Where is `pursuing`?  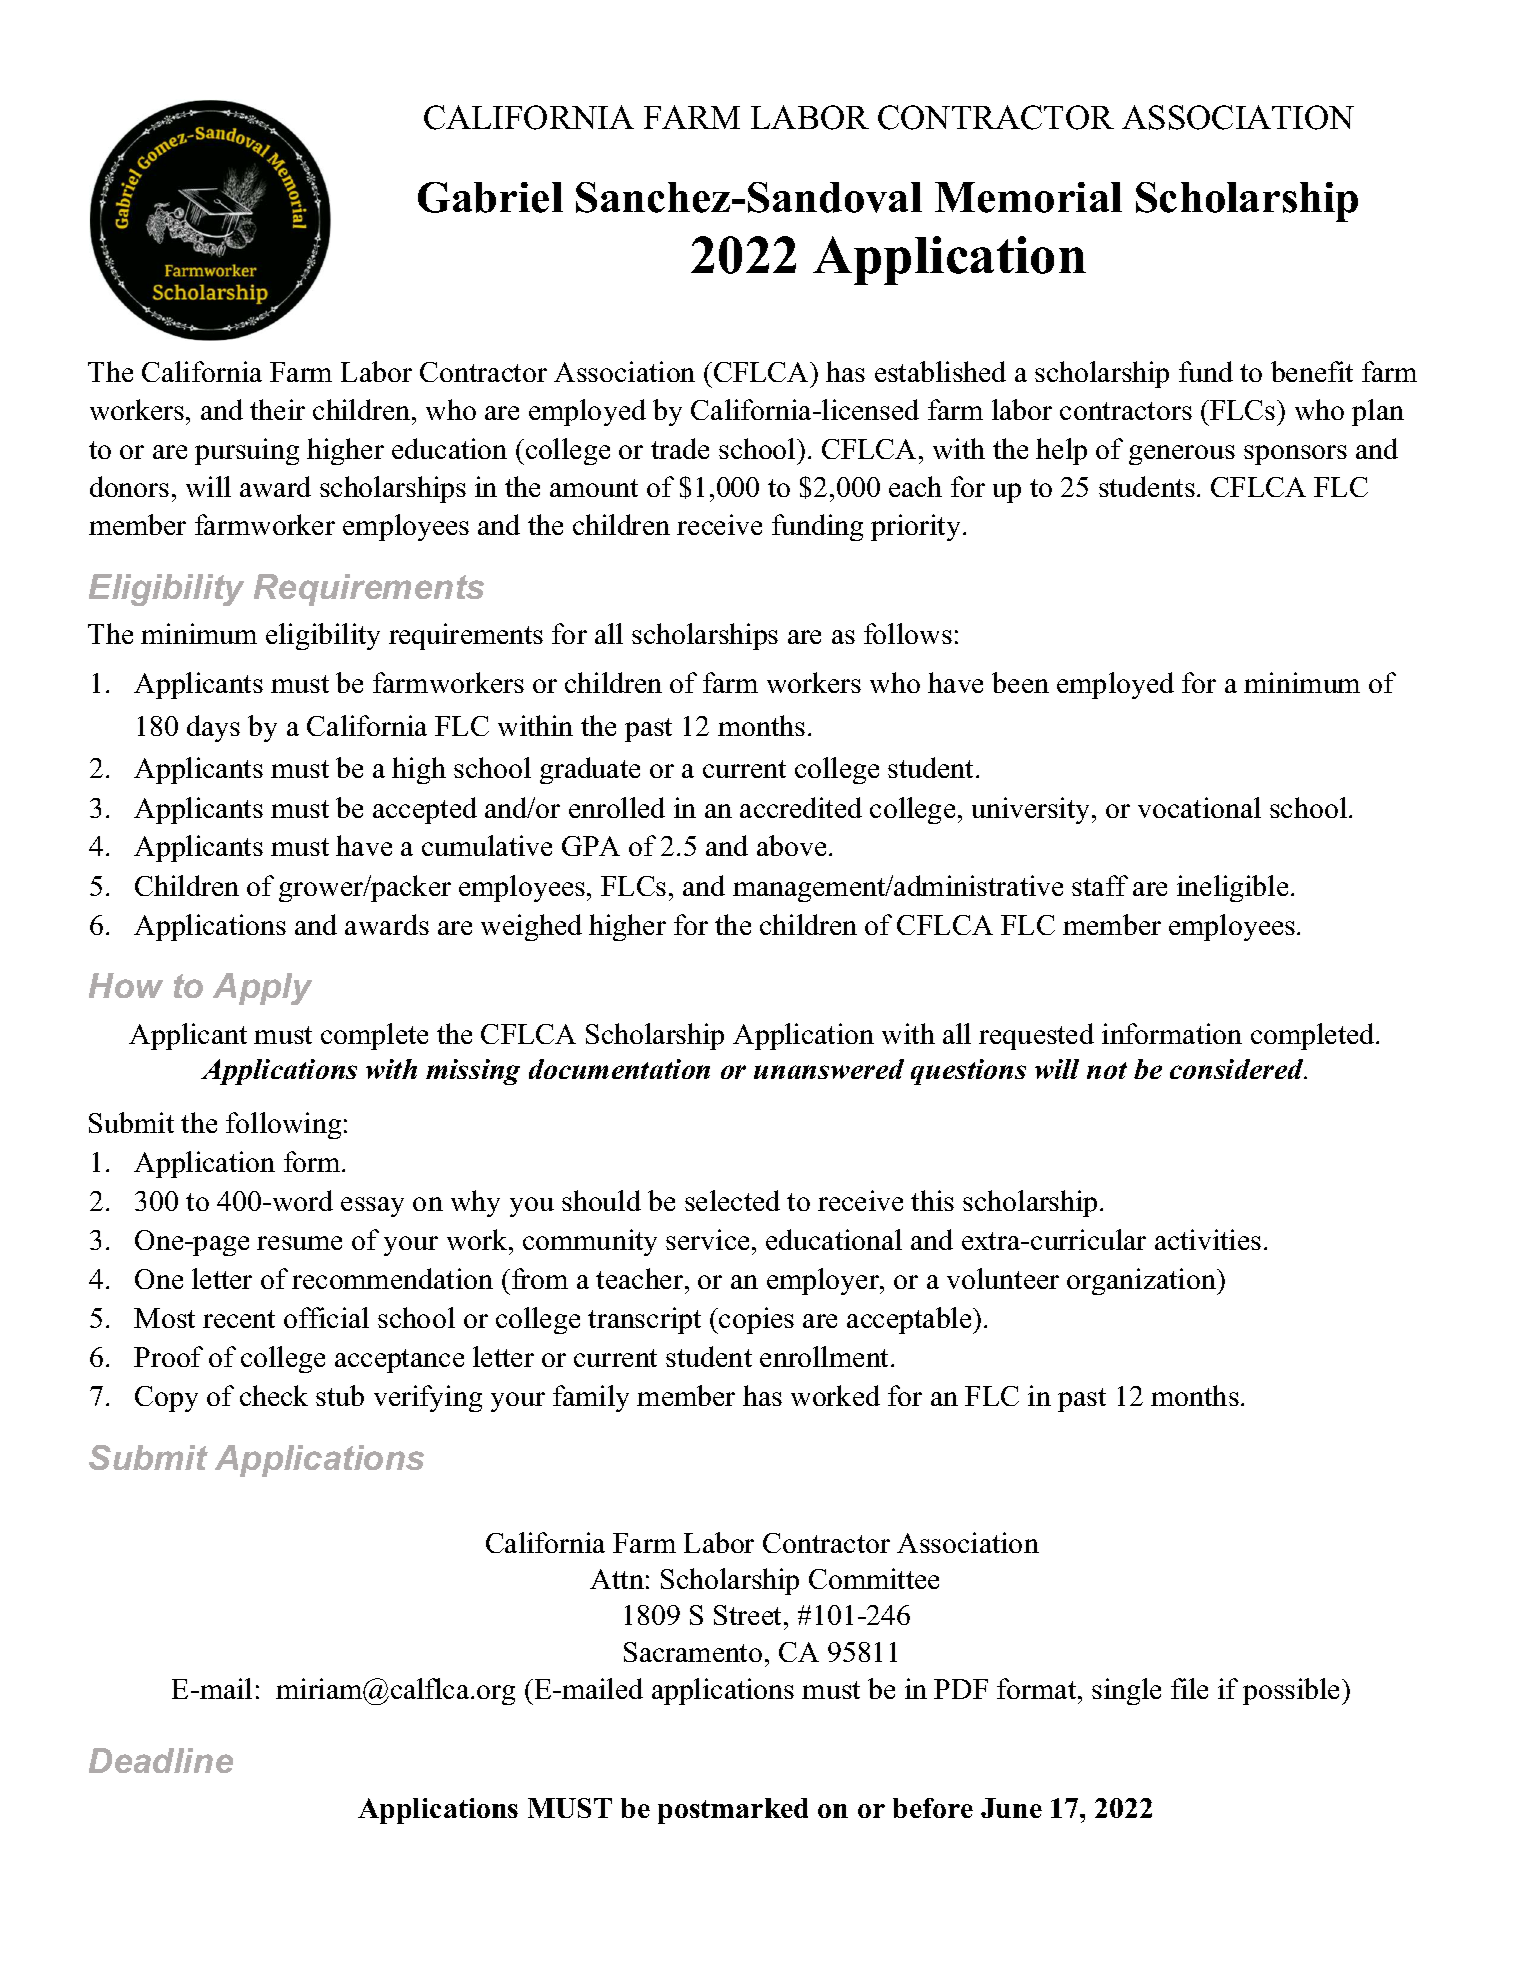 pursuing is located at coordinates (247, 451).
